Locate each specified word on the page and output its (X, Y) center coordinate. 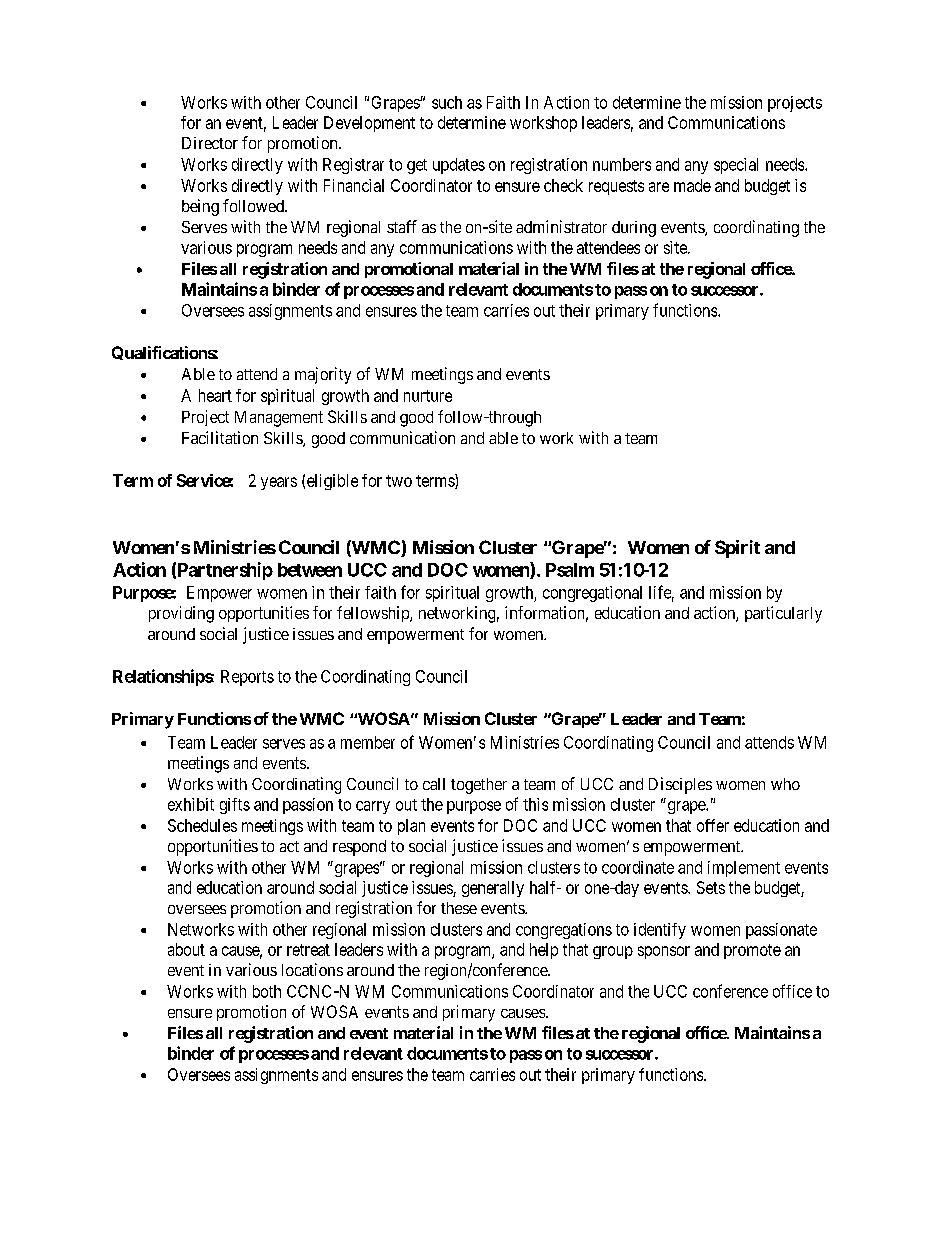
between (310, 570)
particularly (783, 614)
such (447, 102)
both (267, 991)
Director (210, 143)
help (544, 951)
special (736, 166)
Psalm (570, 570)
